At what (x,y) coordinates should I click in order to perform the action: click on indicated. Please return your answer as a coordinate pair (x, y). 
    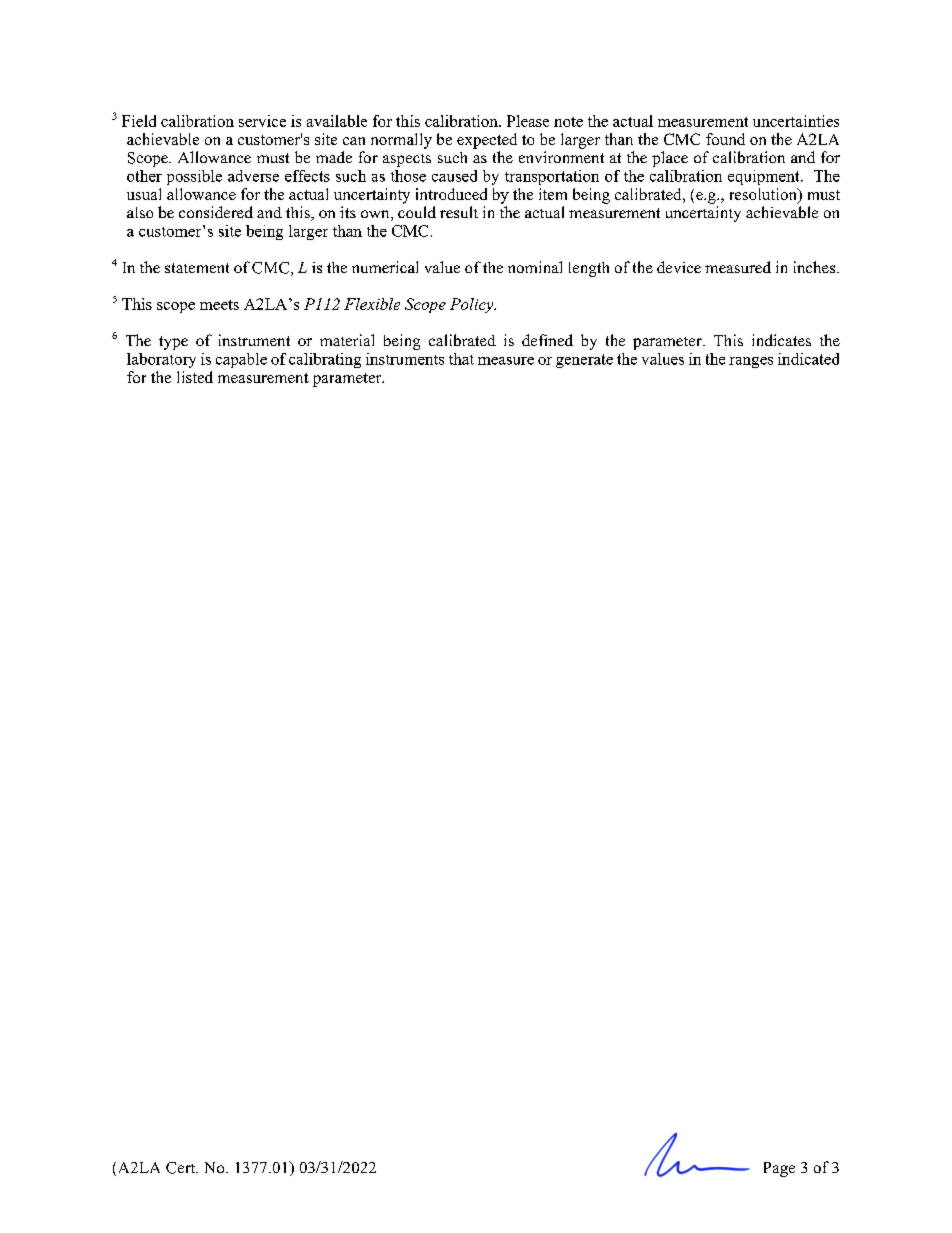
    Looking at the image, I should click on (808, 359).
